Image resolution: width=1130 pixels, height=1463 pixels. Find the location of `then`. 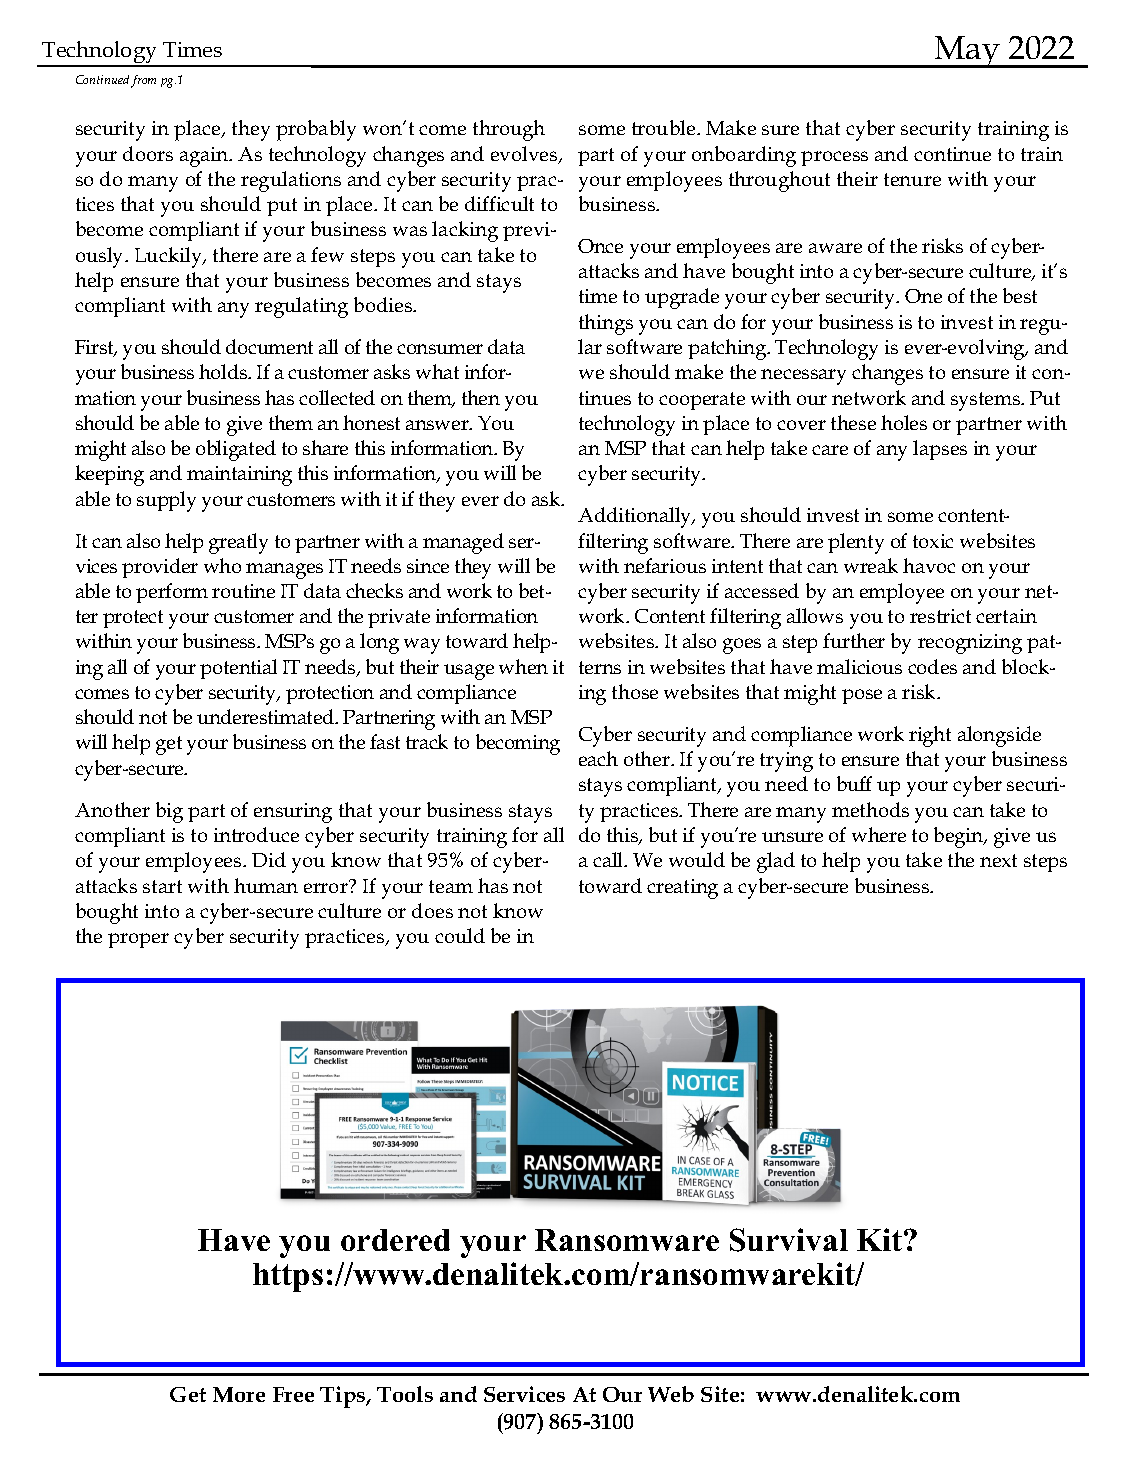

then is located at coordinates (481, 397).
